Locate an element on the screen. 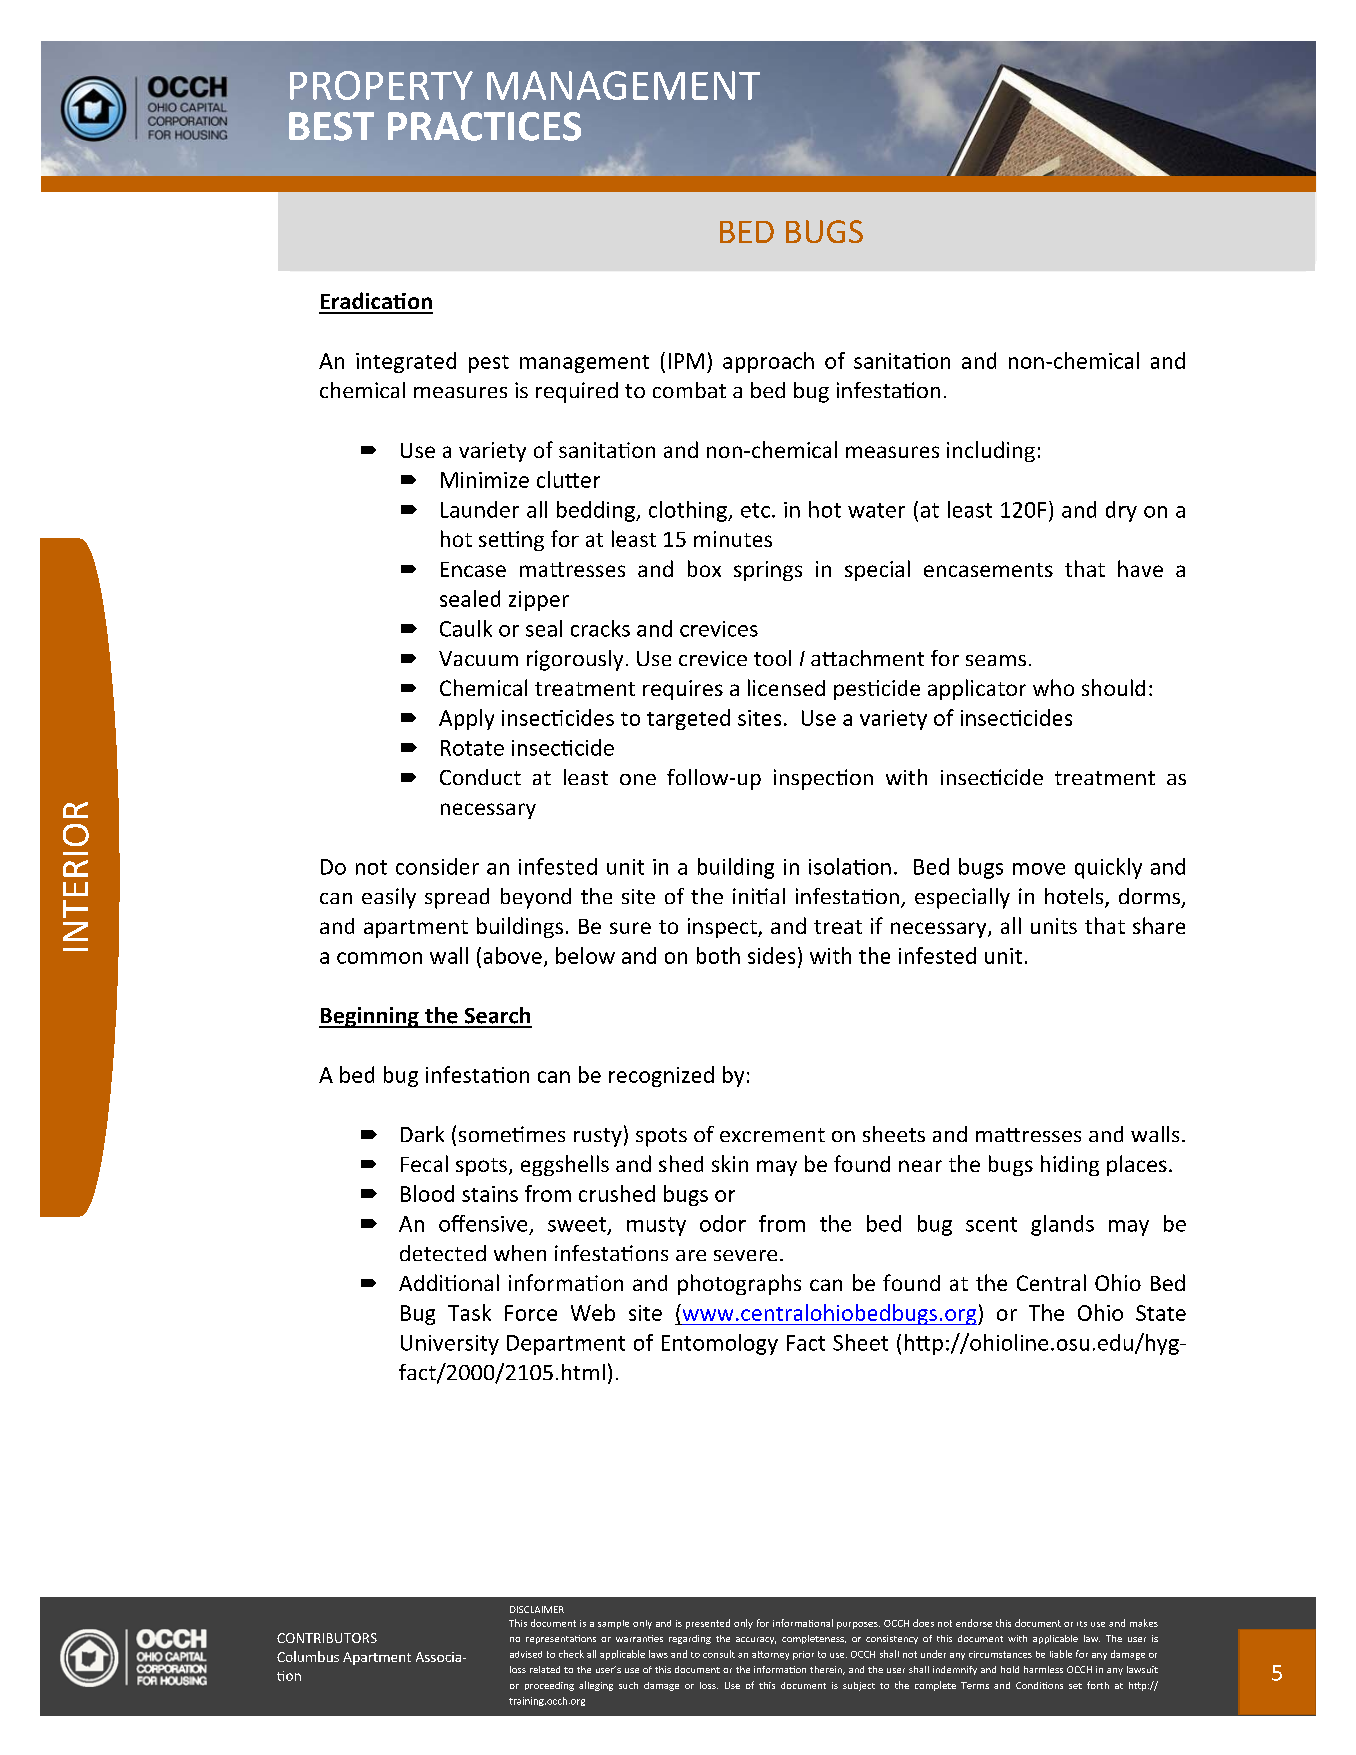  PRACTICES is located at coordinates (484, 126).
